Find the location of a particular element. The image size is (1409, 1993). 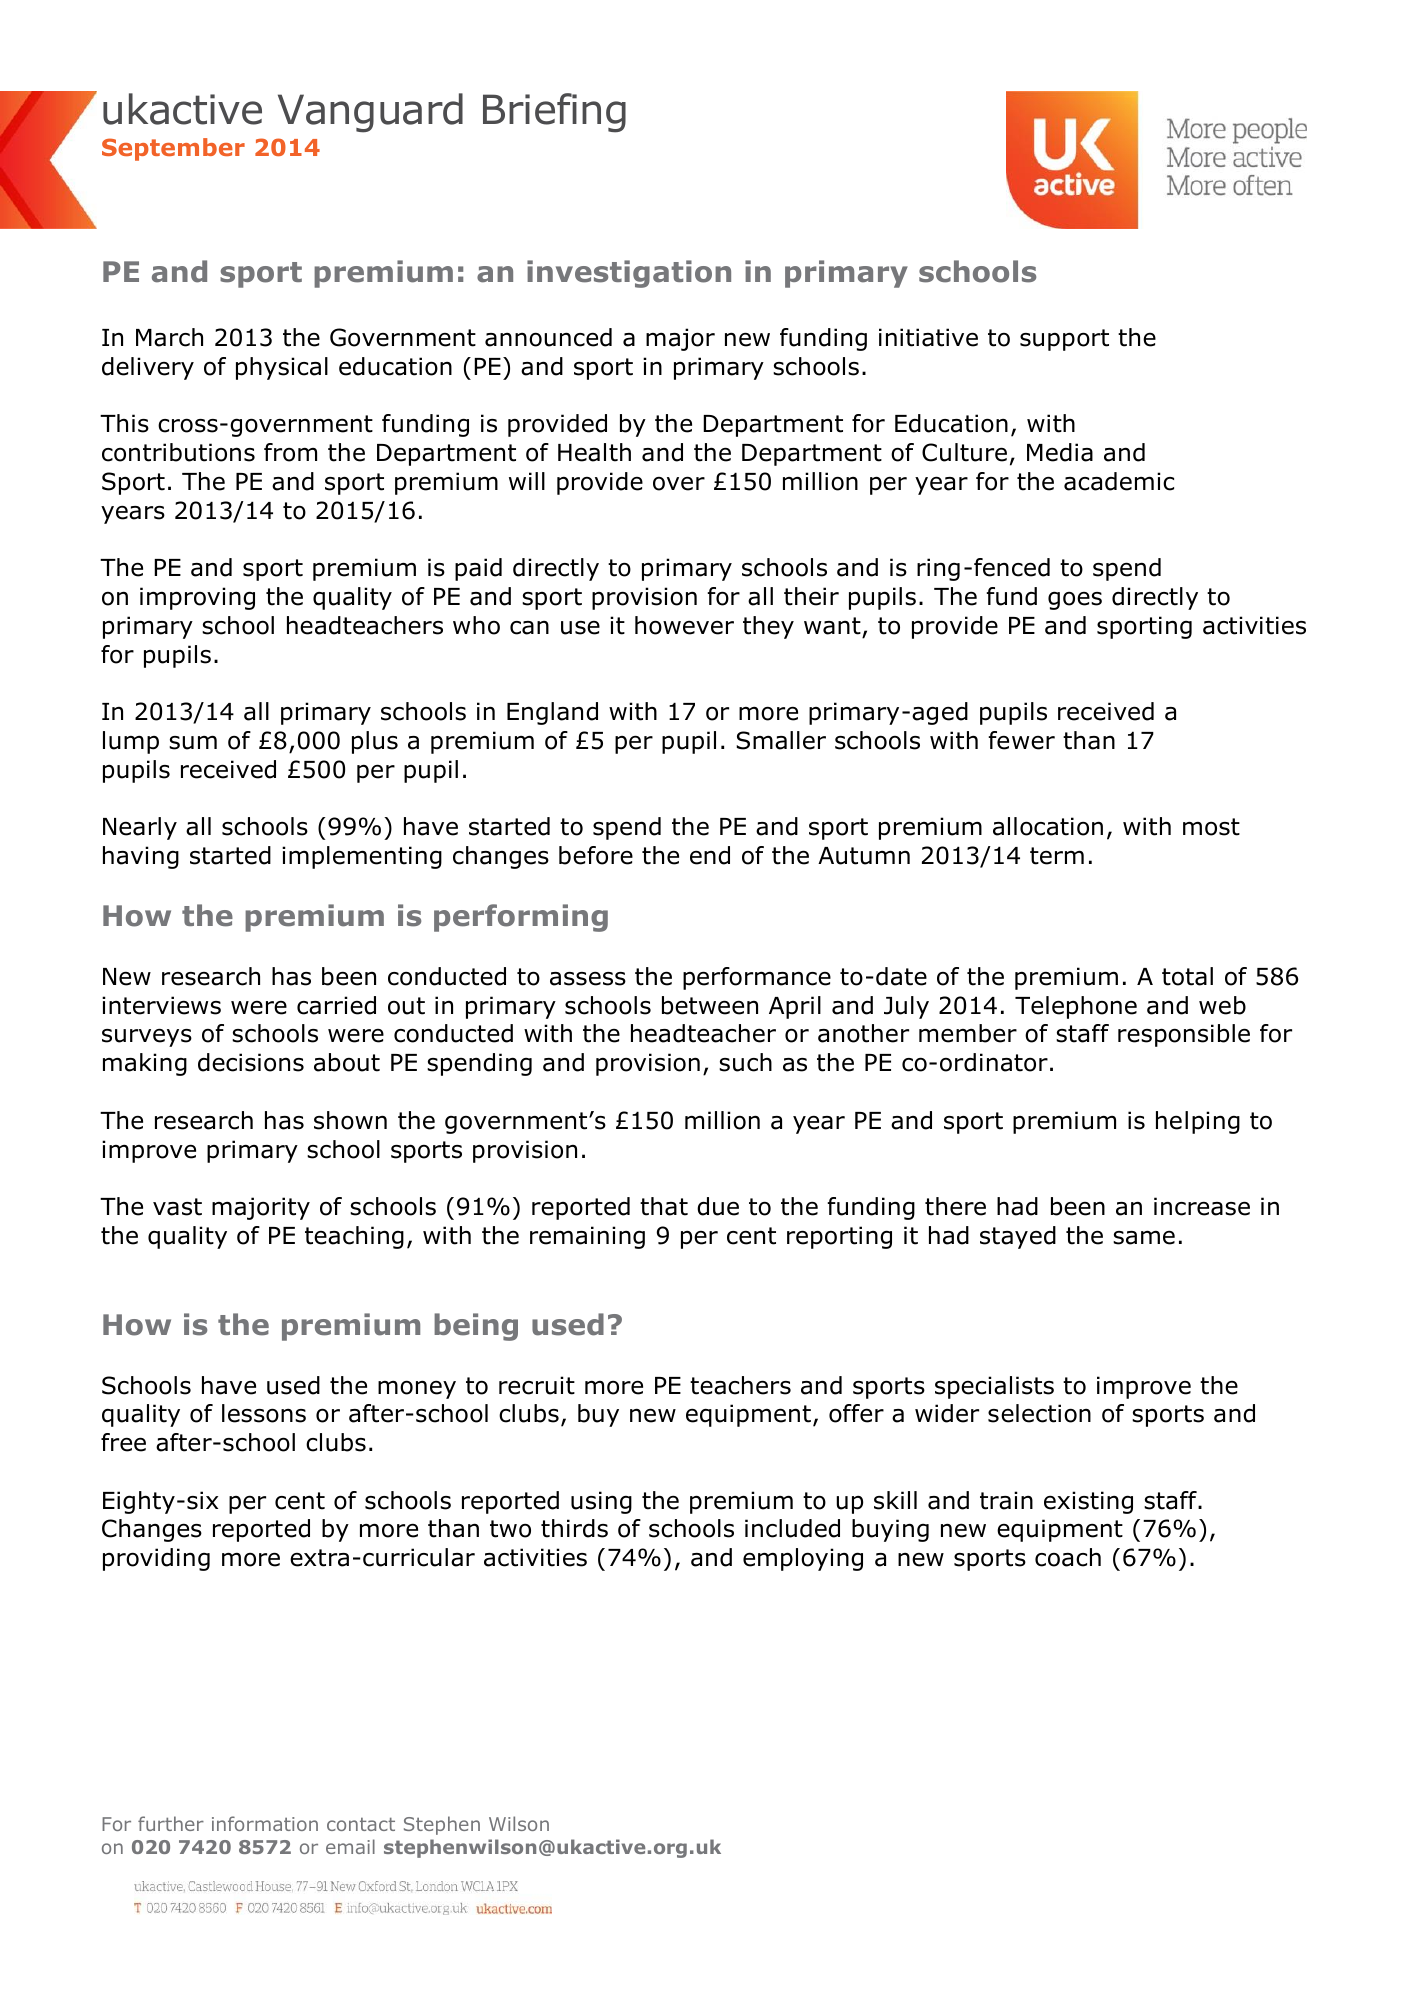

support is located at coordinates (1064, 340).
